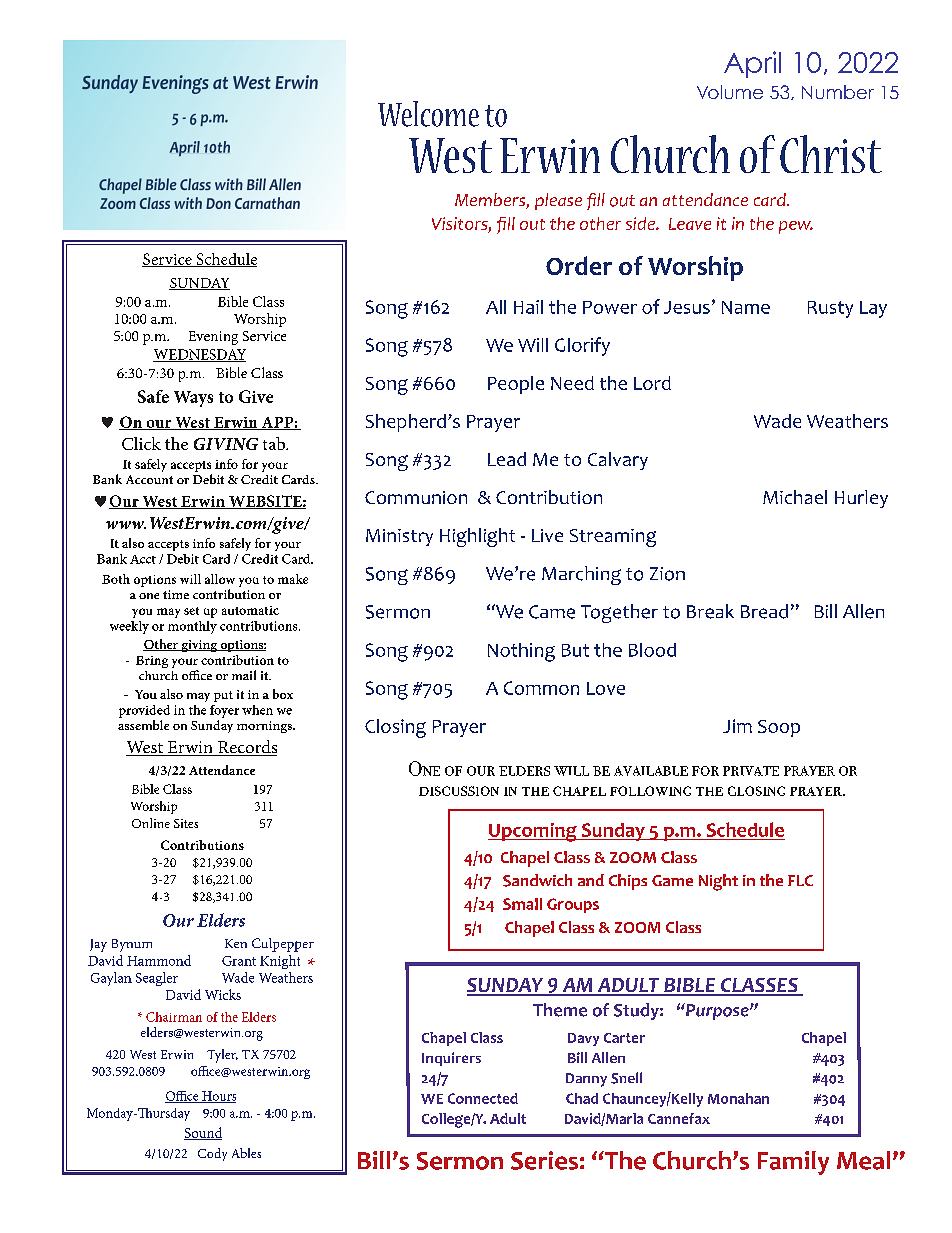 The width and height of the image is (952, 1233). What do you see at coordinates (521, 652) in the image?
I see `Nothing` at bounding box center [521, 652].
